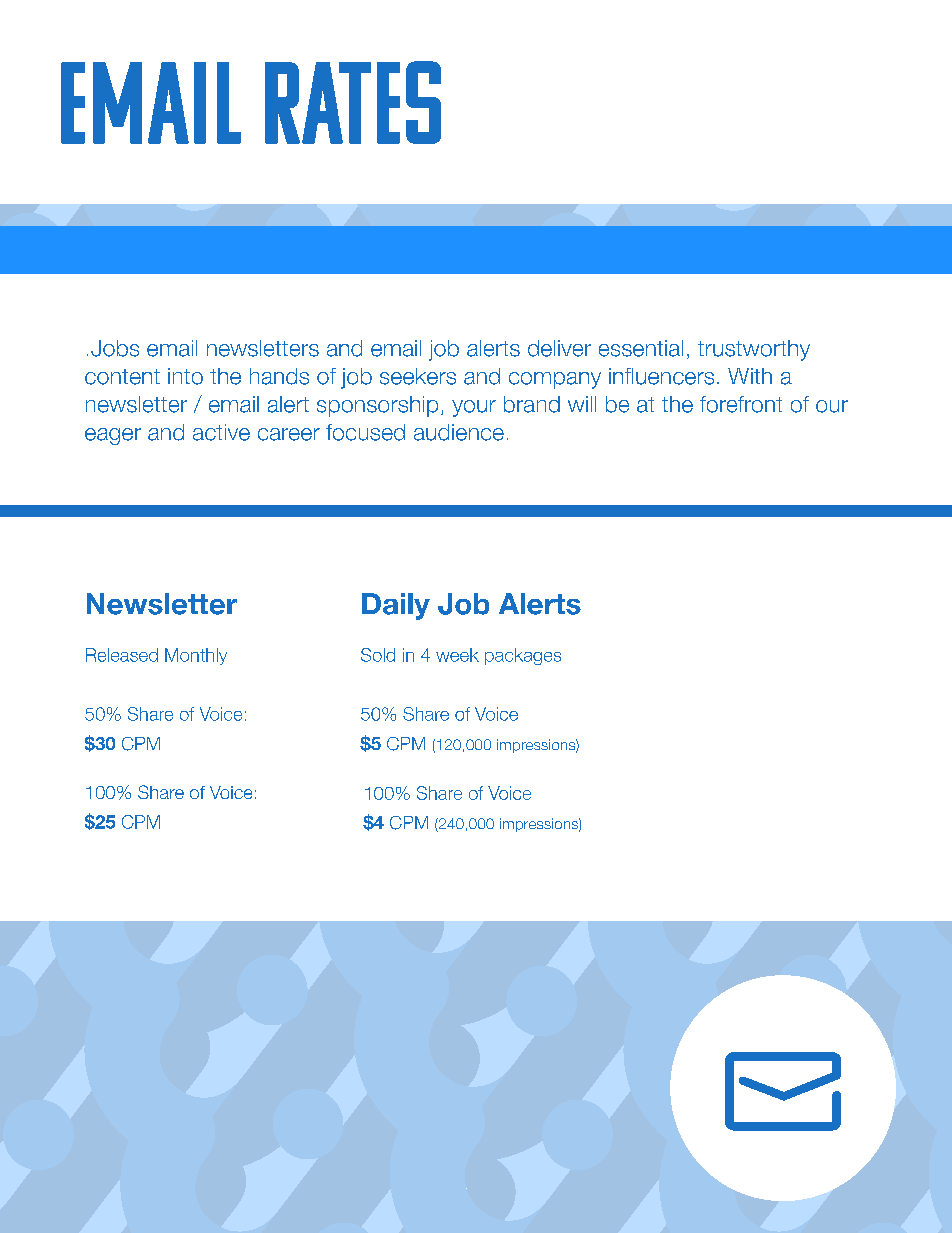  What do you see at coordinates (196, 656) in the page?
I see `Monthly` at bounding box center [196, 656].
